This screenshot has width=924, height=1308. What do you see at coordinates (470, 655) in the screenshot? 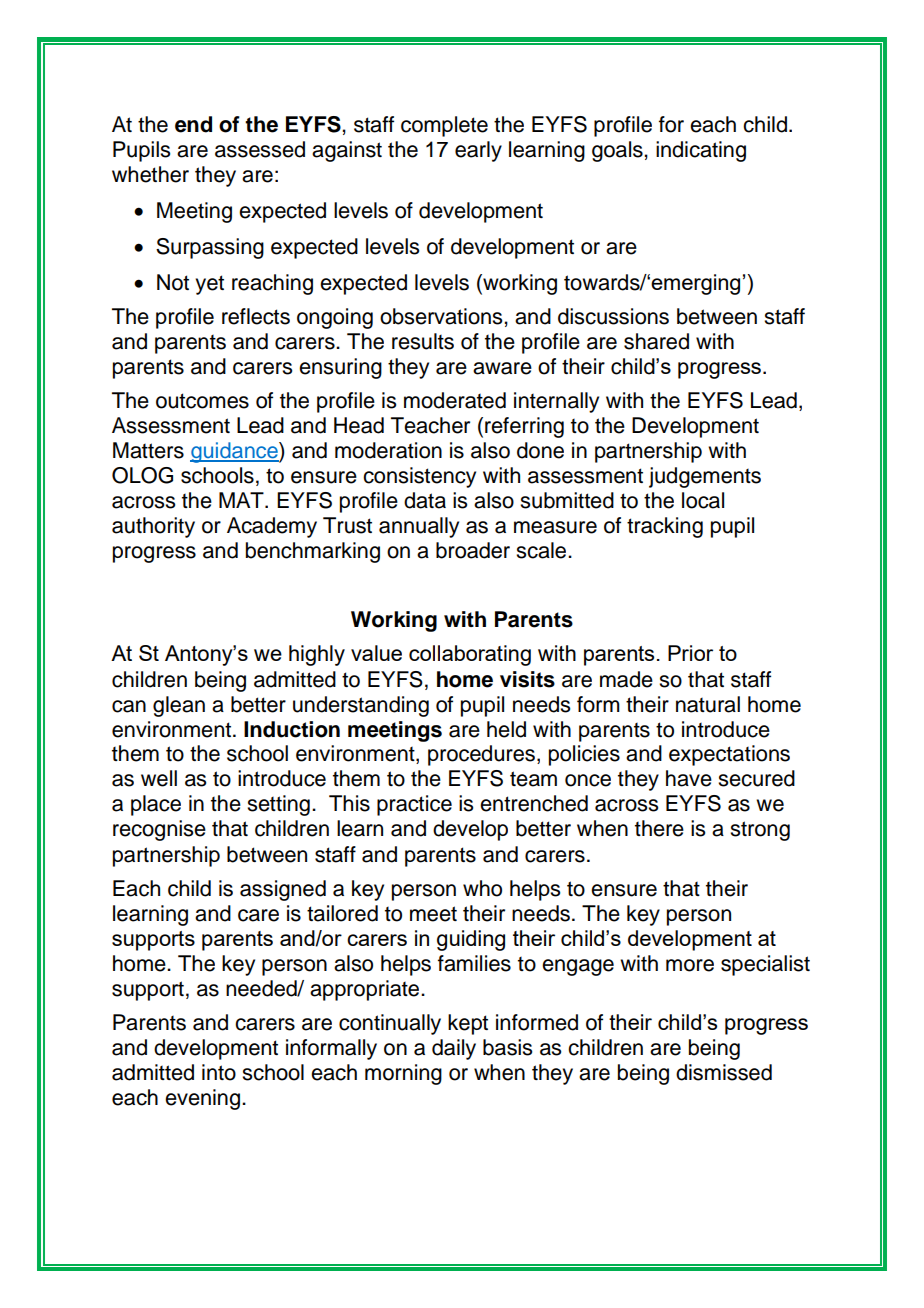
I see `collaborating` at bounding box center [470, 655].
